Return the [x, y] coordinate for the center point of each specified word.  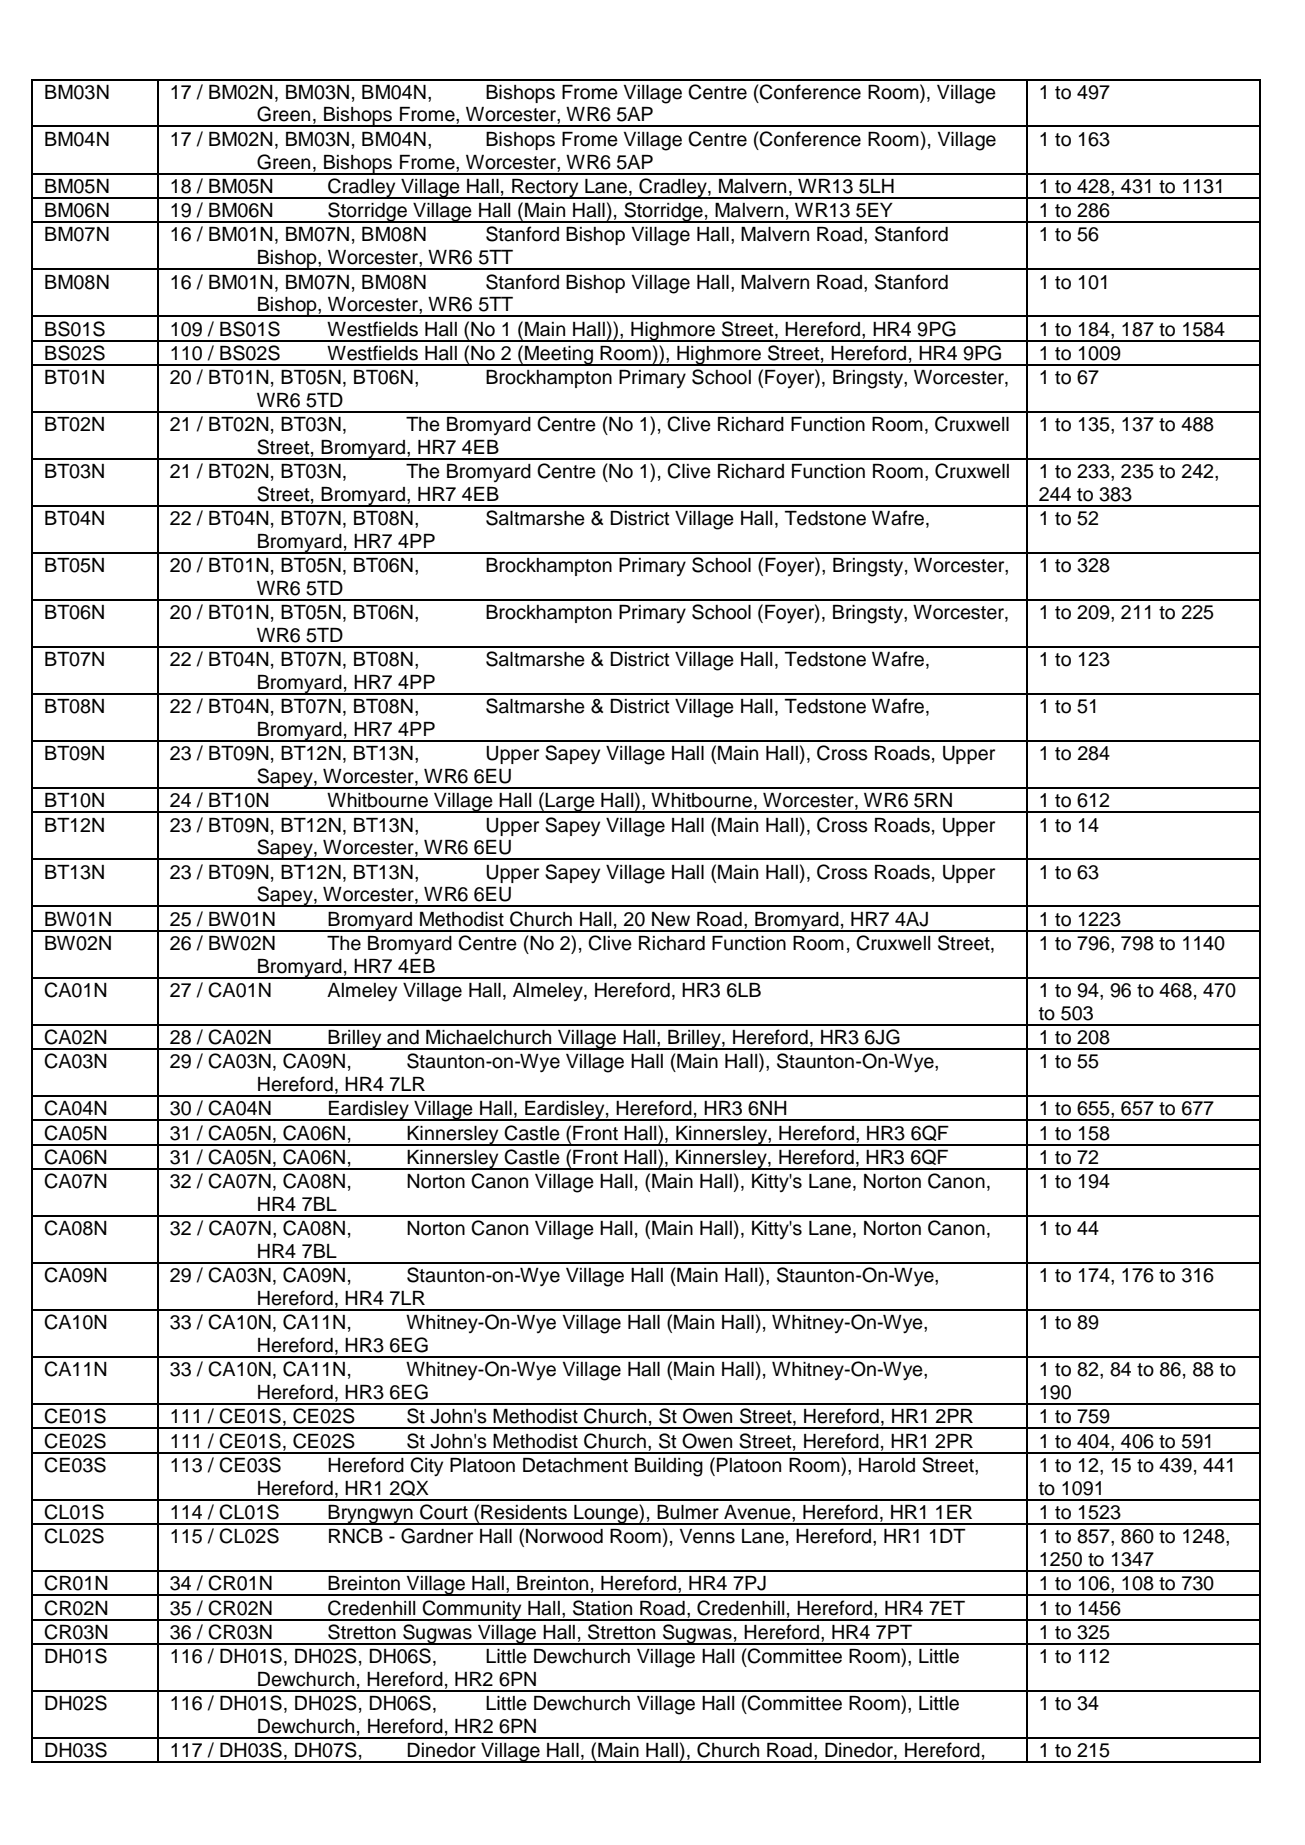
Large [570, 803]
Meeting [559, 356]
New [671, 919]
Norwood [564, 1536]
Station [602, 1608]
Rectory [545, 189]
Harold [887, 1465]
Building [669, 1467]
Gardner [437, 1536]
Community [472, 1610]
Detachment [575, 1465]
